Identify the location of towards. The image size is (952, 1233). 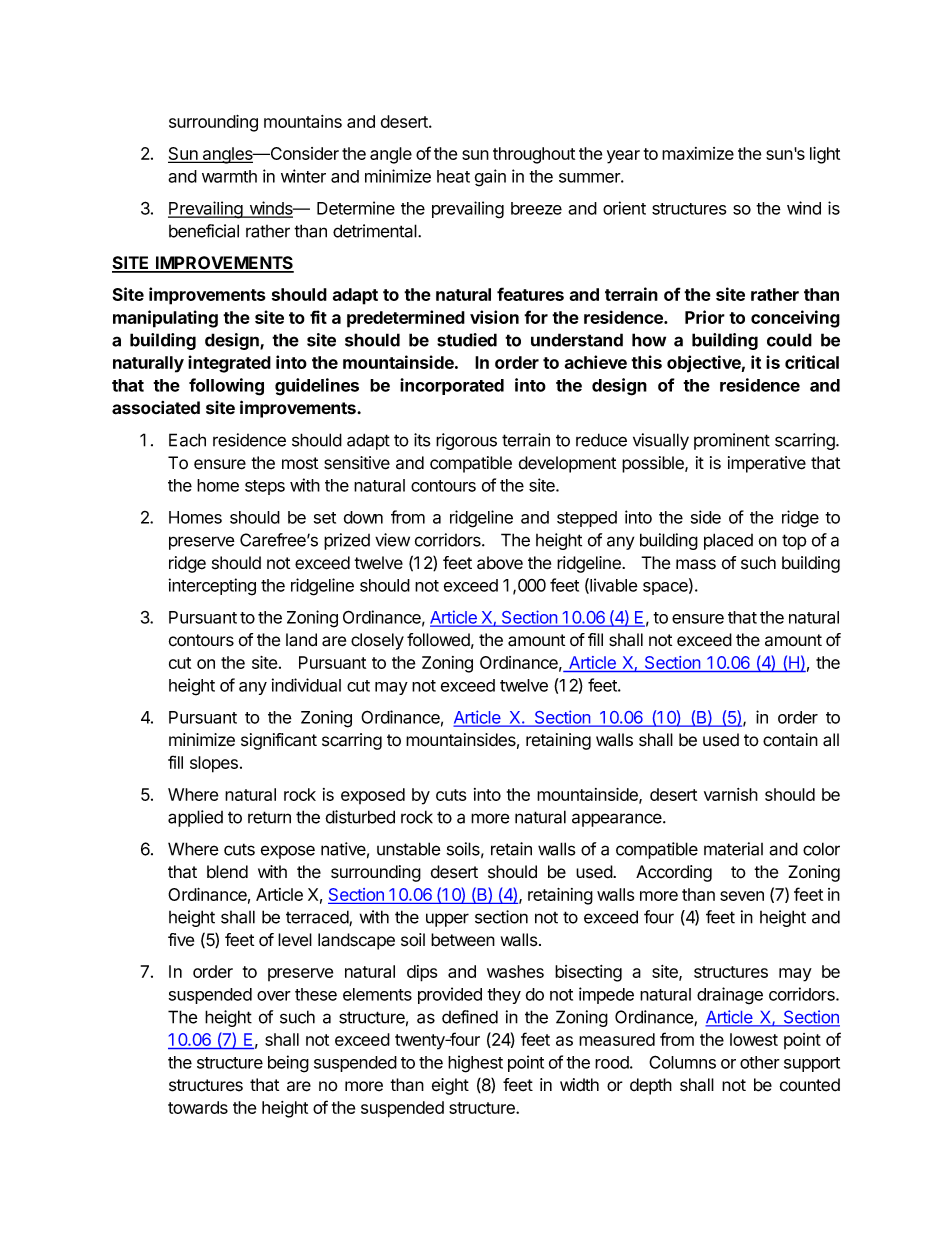
(198, 1107).
